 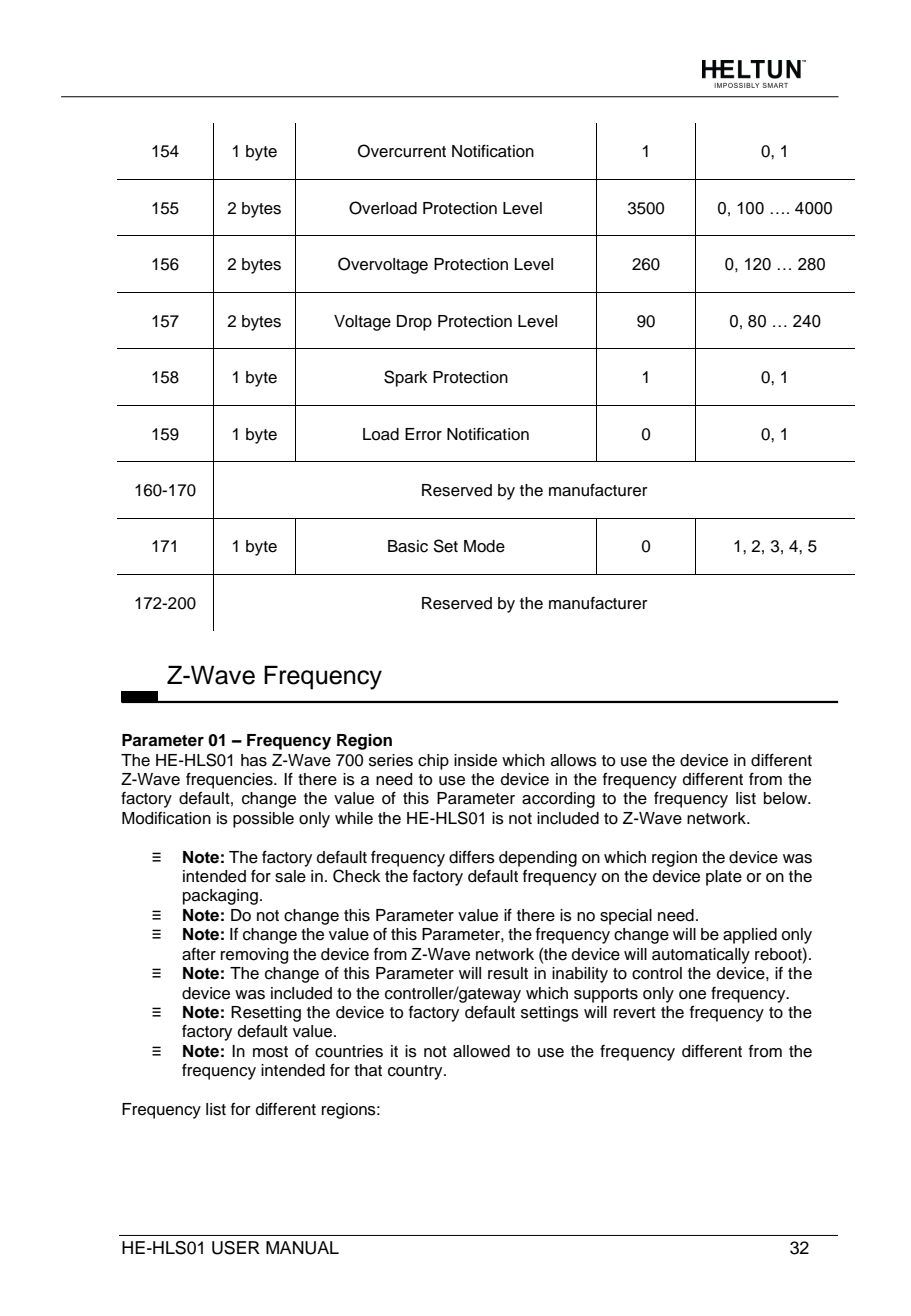 I want to click on Error, so click(x=423, y=434).
